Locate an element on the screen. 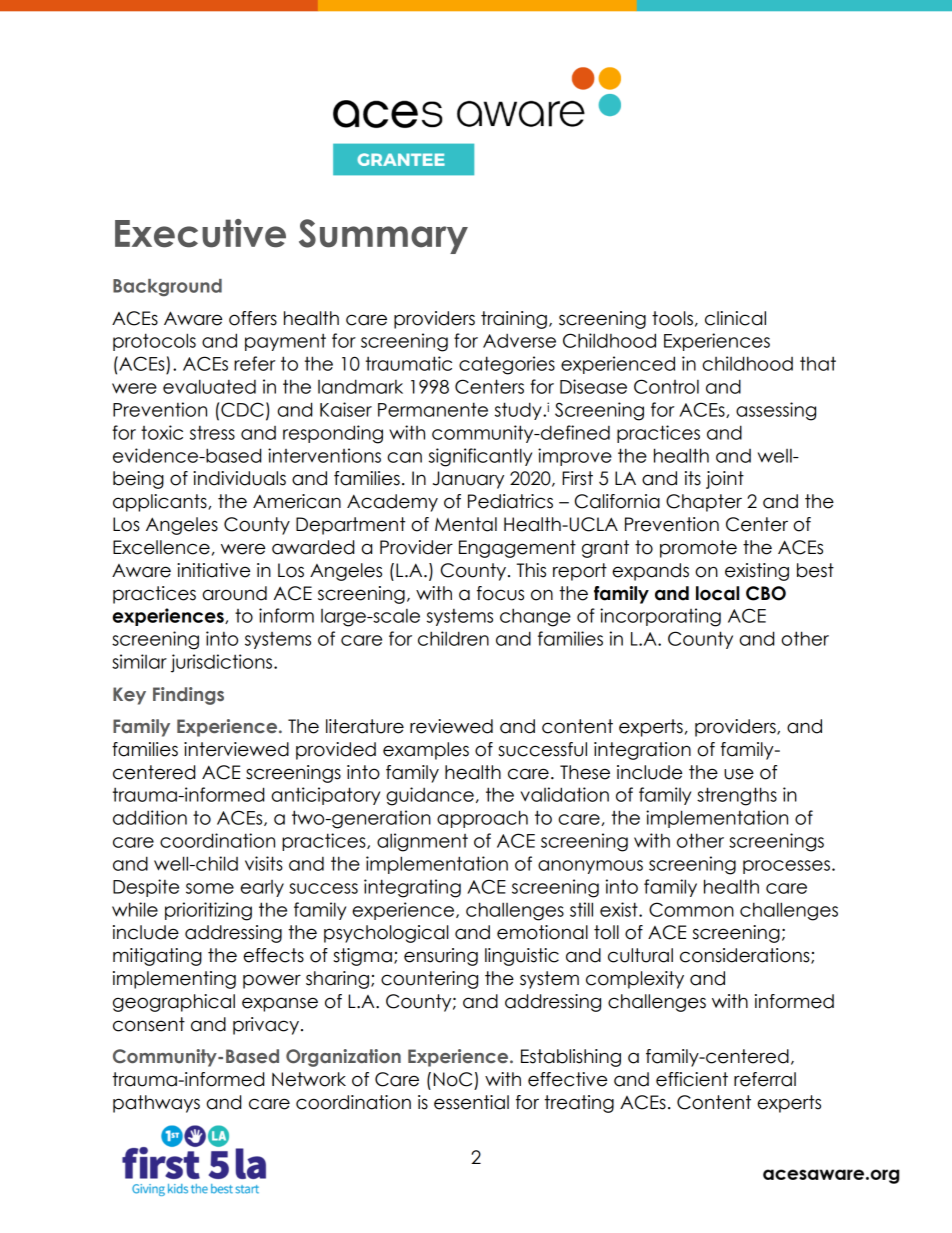  efficient is located at coordinates (692, 1079).
